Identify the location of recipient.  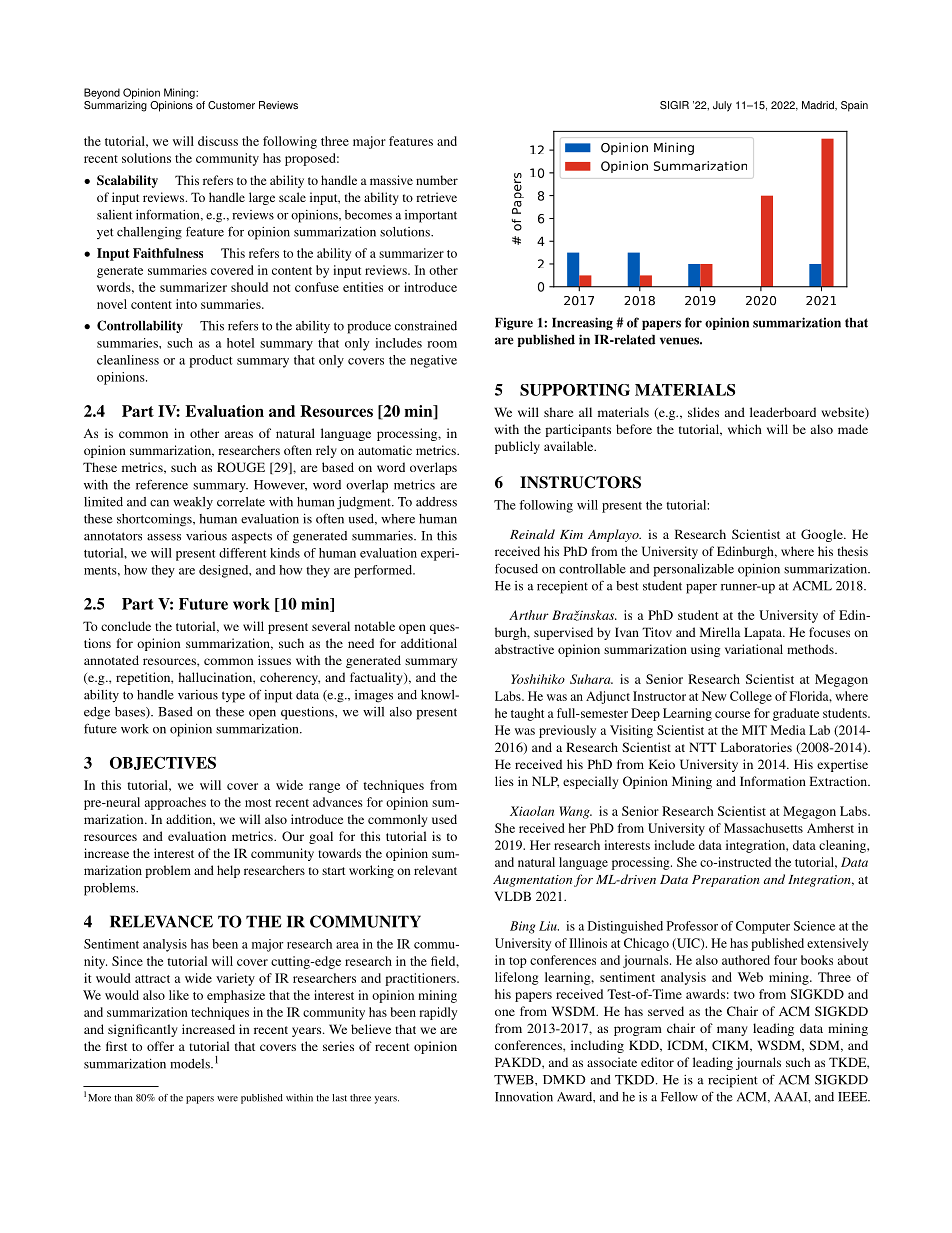
(733, 1081).
